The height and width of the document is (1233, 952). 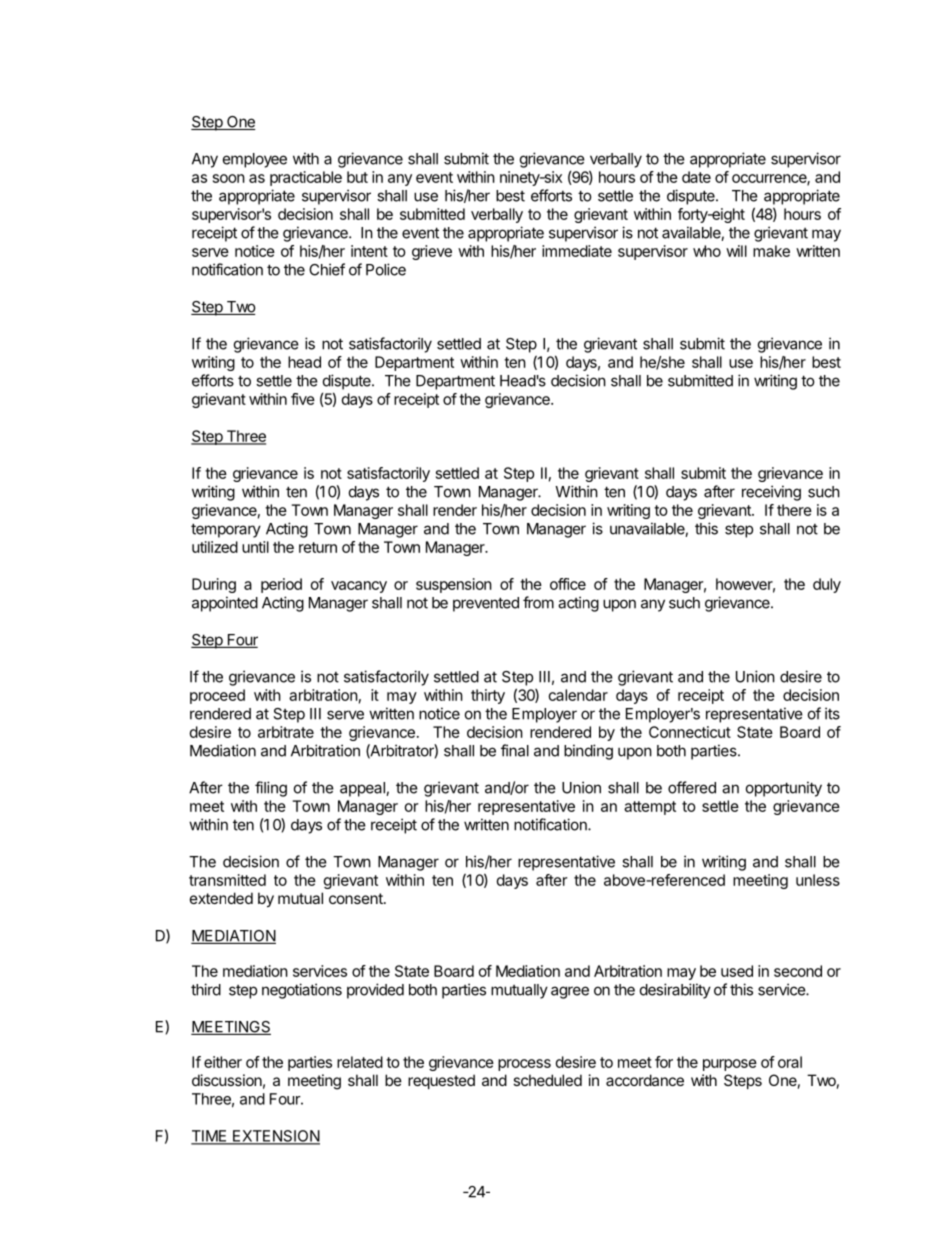 I want to click on transmitted, so click(x=227, y=880).
